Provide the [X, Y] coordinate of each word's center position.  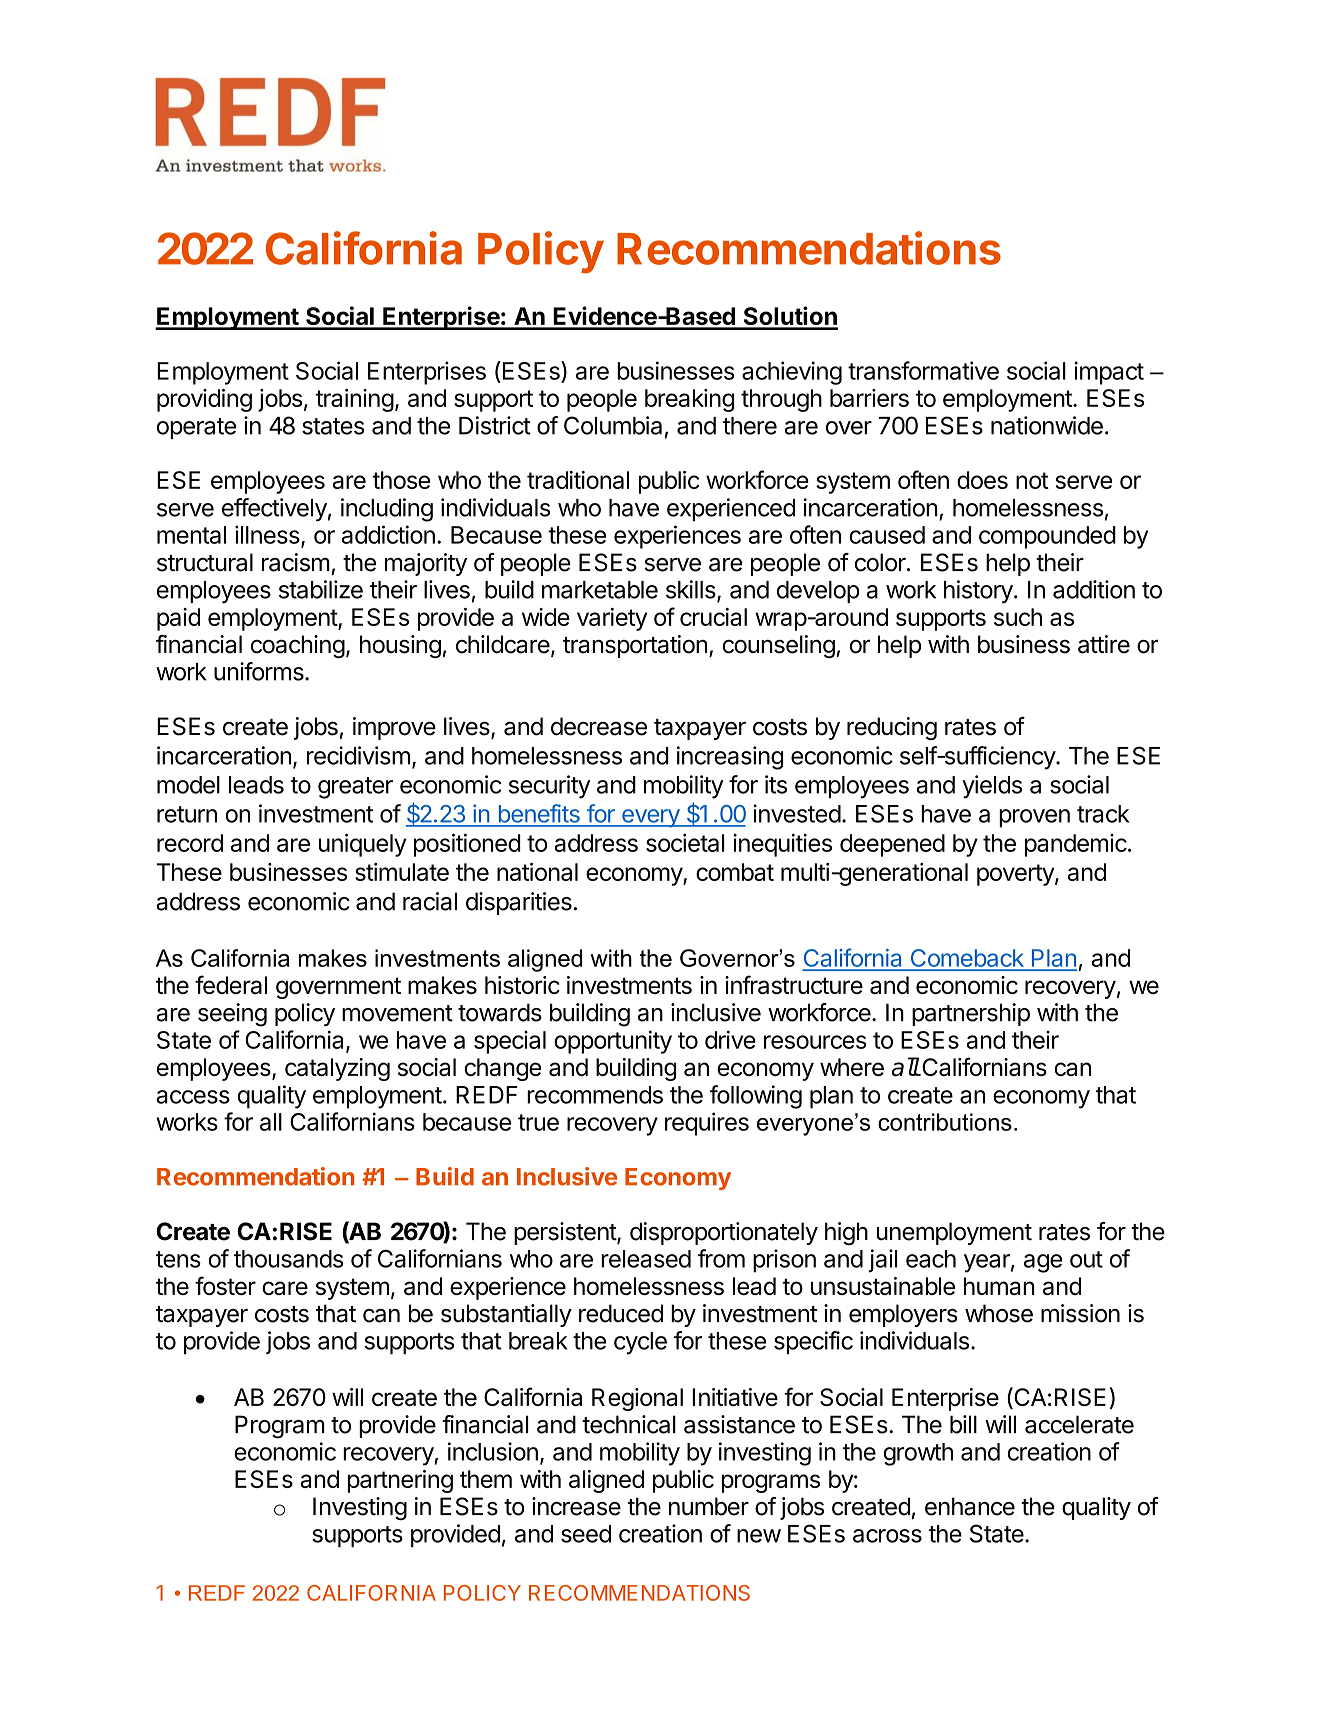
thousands [289, 1259]
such [1018, 617]
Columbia [613, 425]
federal [231, 984]
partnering [400, 1481]
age [1043, 1263]
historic [522, 985]
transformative [923, 370]
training [355, 400]
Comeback [967, 959]
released [646, 1259]
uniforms [260, 671]
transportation [635, 646]
